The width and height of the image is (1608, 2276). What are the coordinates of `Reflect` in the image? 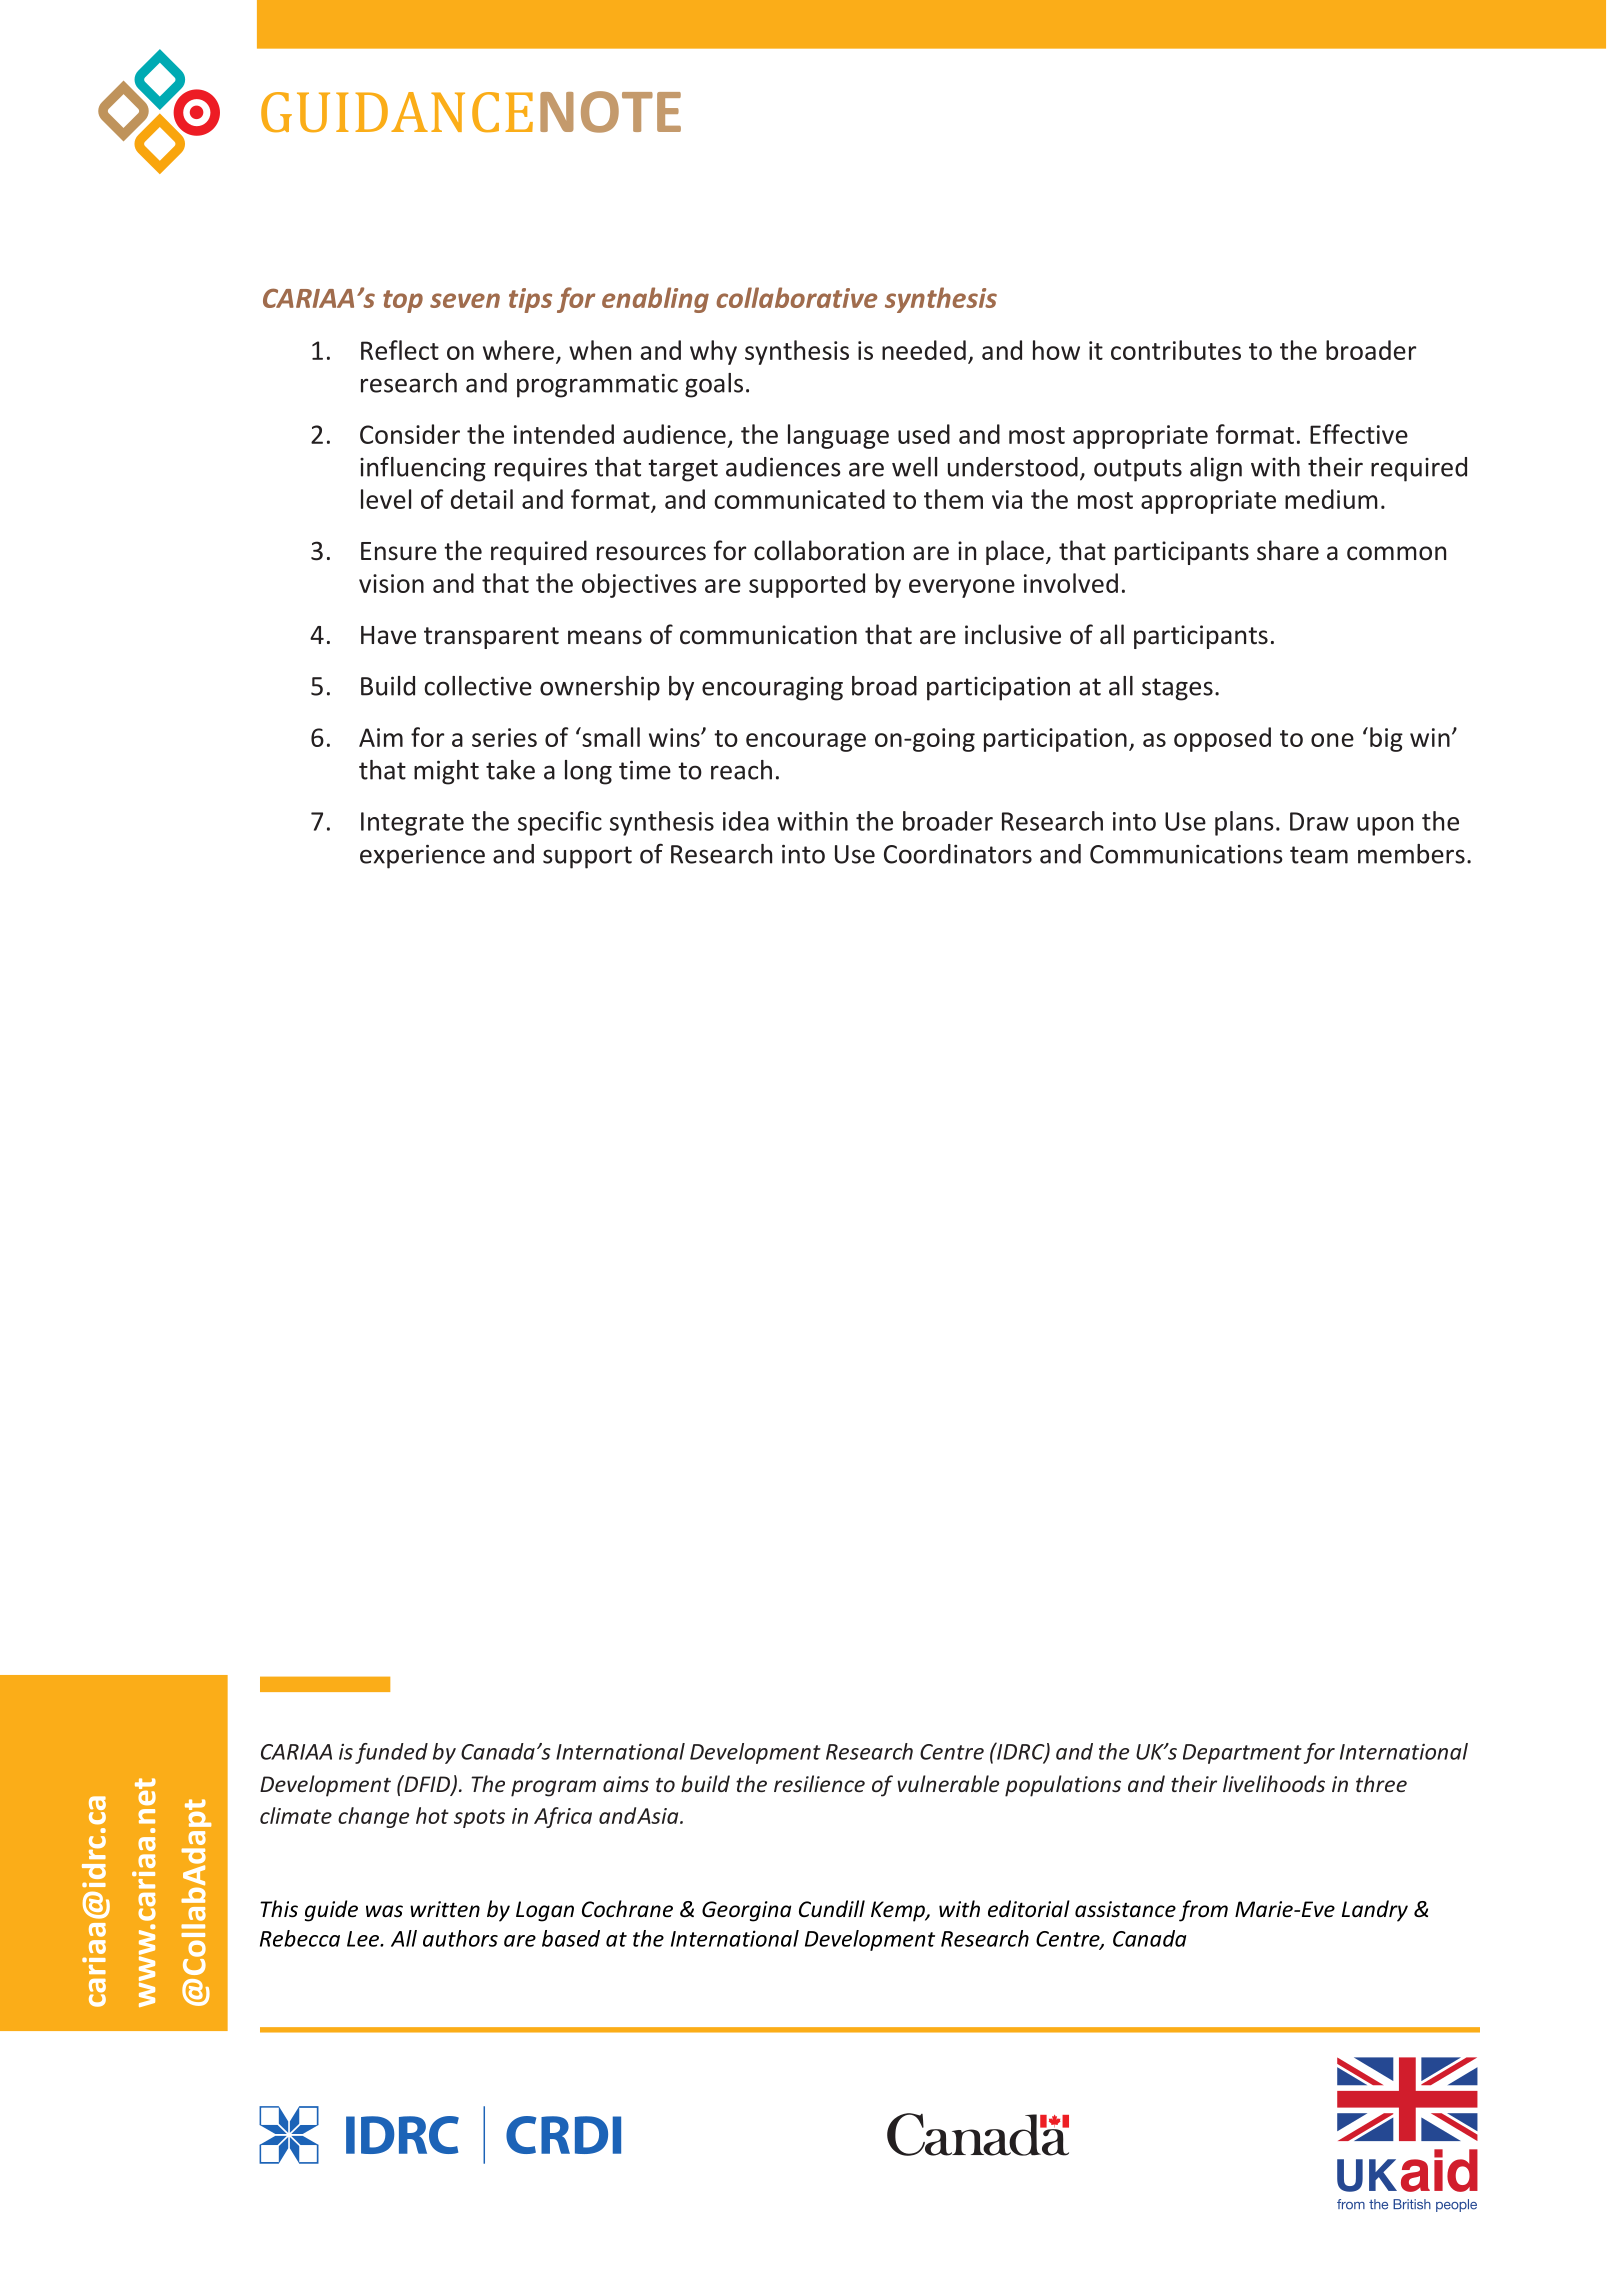 It's located at (400, 350).
